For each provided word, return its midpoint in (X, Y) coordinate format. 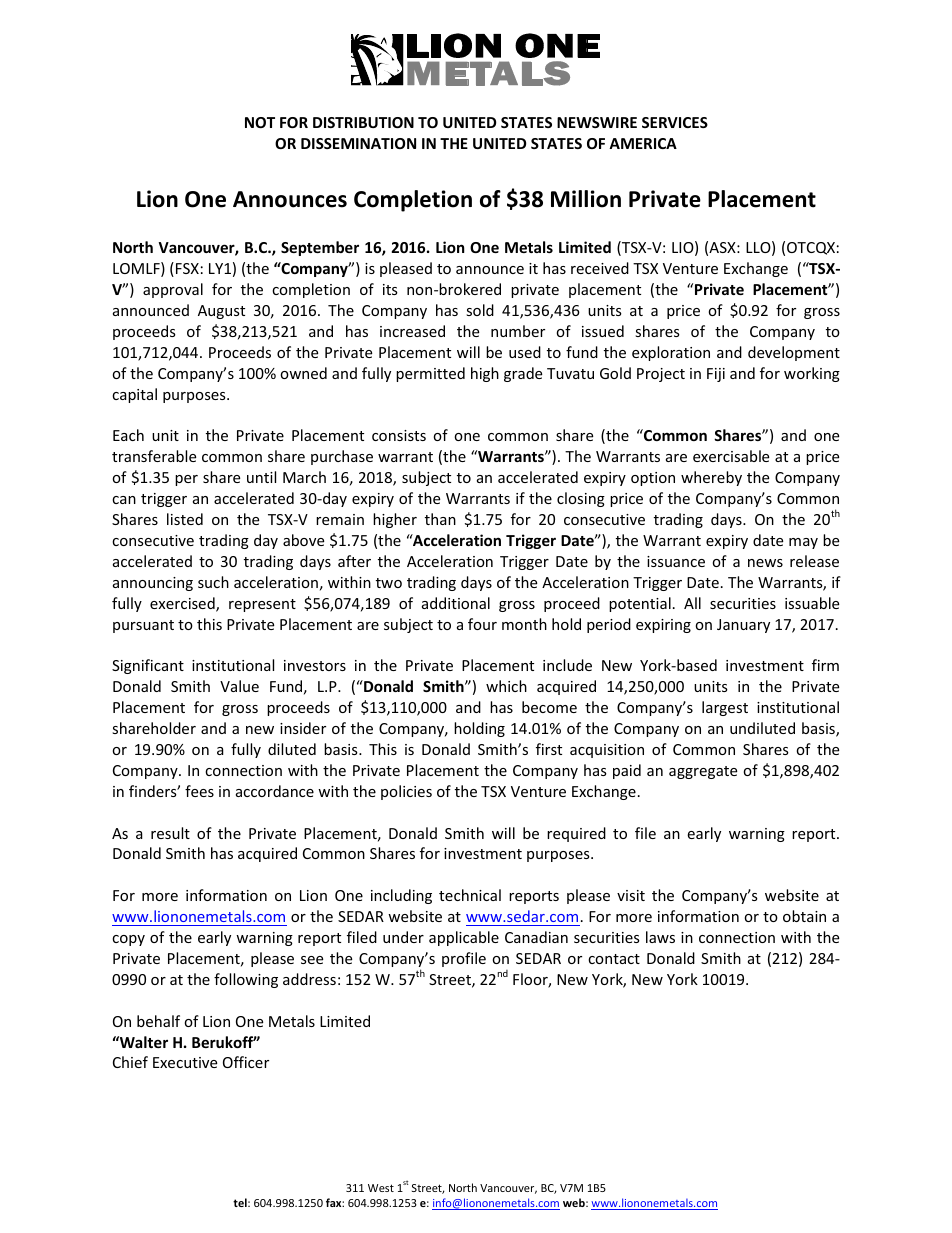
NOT (260, 122)
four (482, 624)
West (381, 1188)
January (743, 626)
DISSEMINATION (358, 143)
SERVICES (675, 122)
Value (239, 686)
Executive (185, 1062)
